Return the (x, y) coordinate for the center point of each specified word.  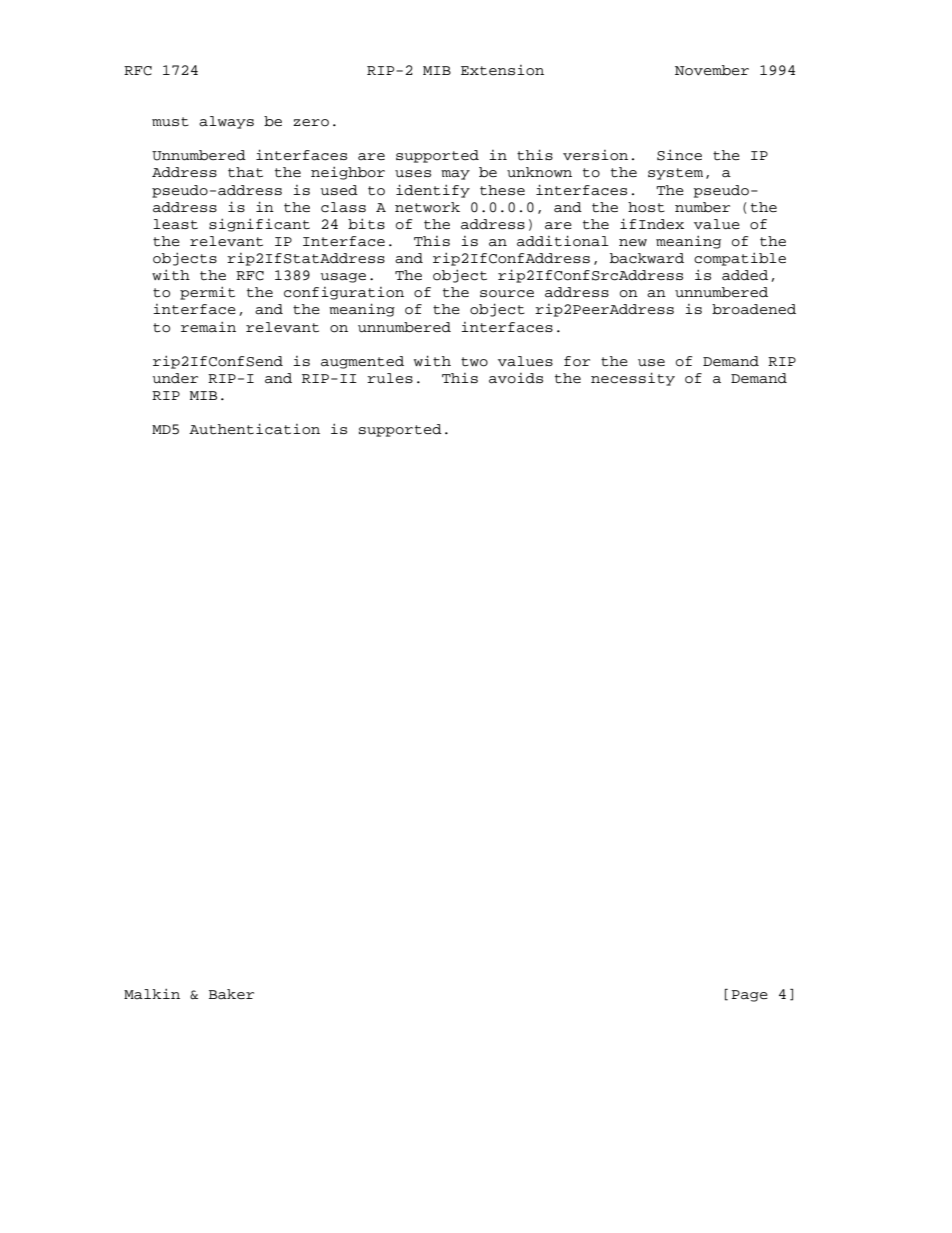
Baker (231, 994)
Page (750, 996)
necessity (633, 379)
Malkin (152, 994)
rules (390, 378)
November (712, 70)
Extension (502, 70)
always (226, 122)
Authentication (254, 429)
